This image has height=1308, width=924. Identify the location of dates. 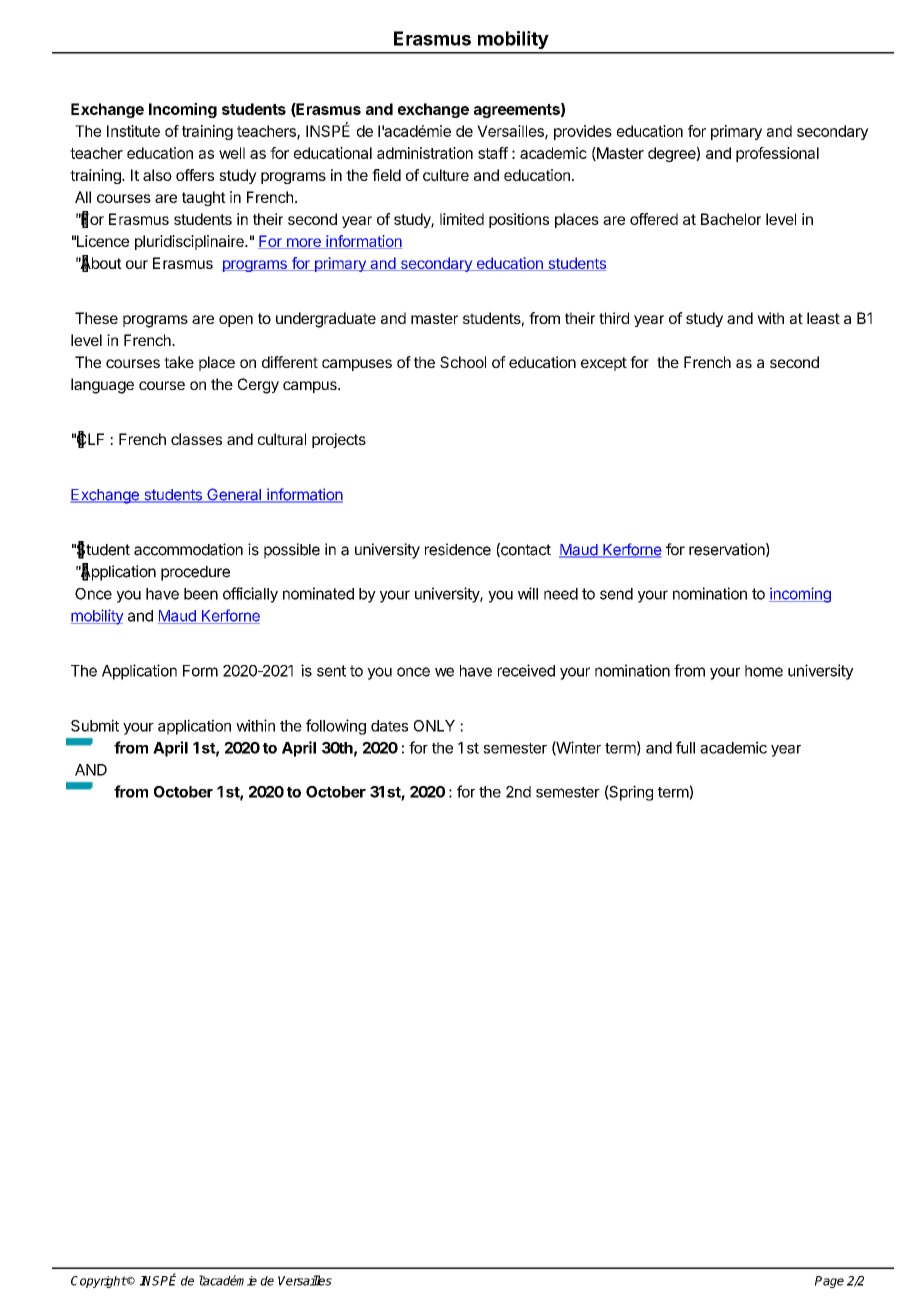
(389, 726).
